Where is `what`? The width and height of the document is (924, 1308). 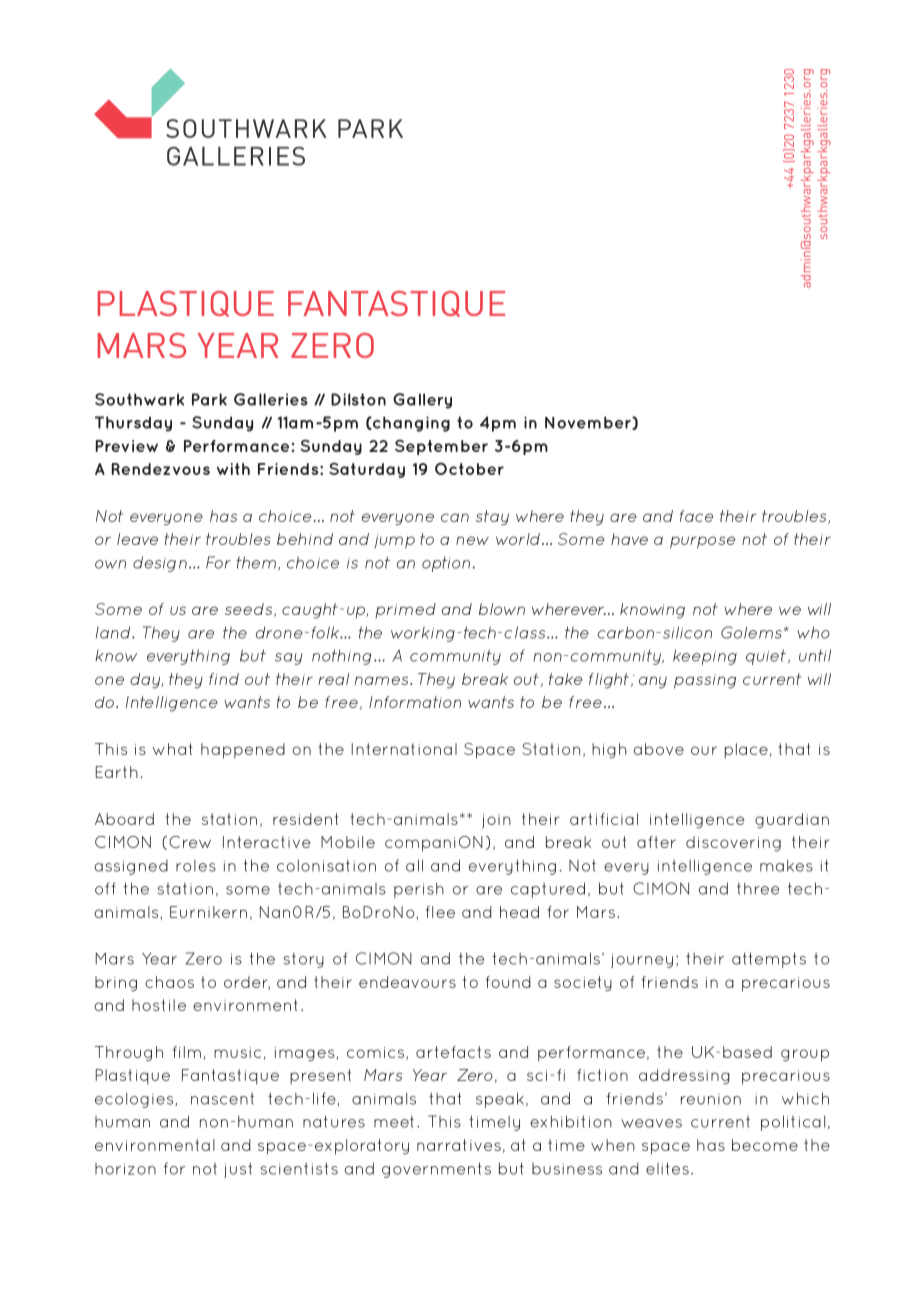
what is located at coordinates (172, 749).
